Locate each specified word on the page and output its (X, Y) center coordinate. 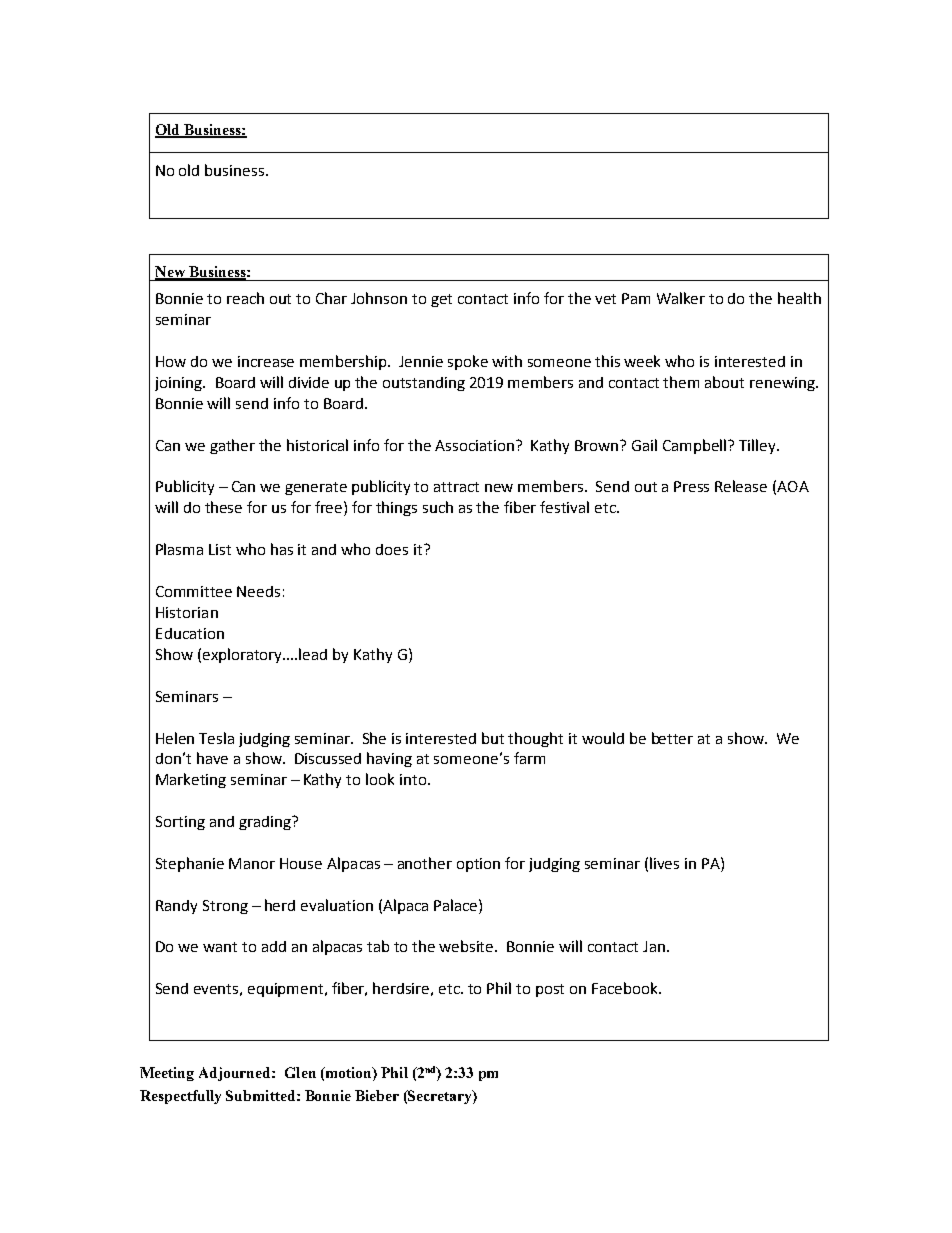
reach (245, 298)
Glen (300, 1072)
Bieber (377, 1095)
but (493, 738)
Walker (681, 298)
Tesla (216, 738)
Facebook (626, 988)
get (441, 300)
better (672, 738)
